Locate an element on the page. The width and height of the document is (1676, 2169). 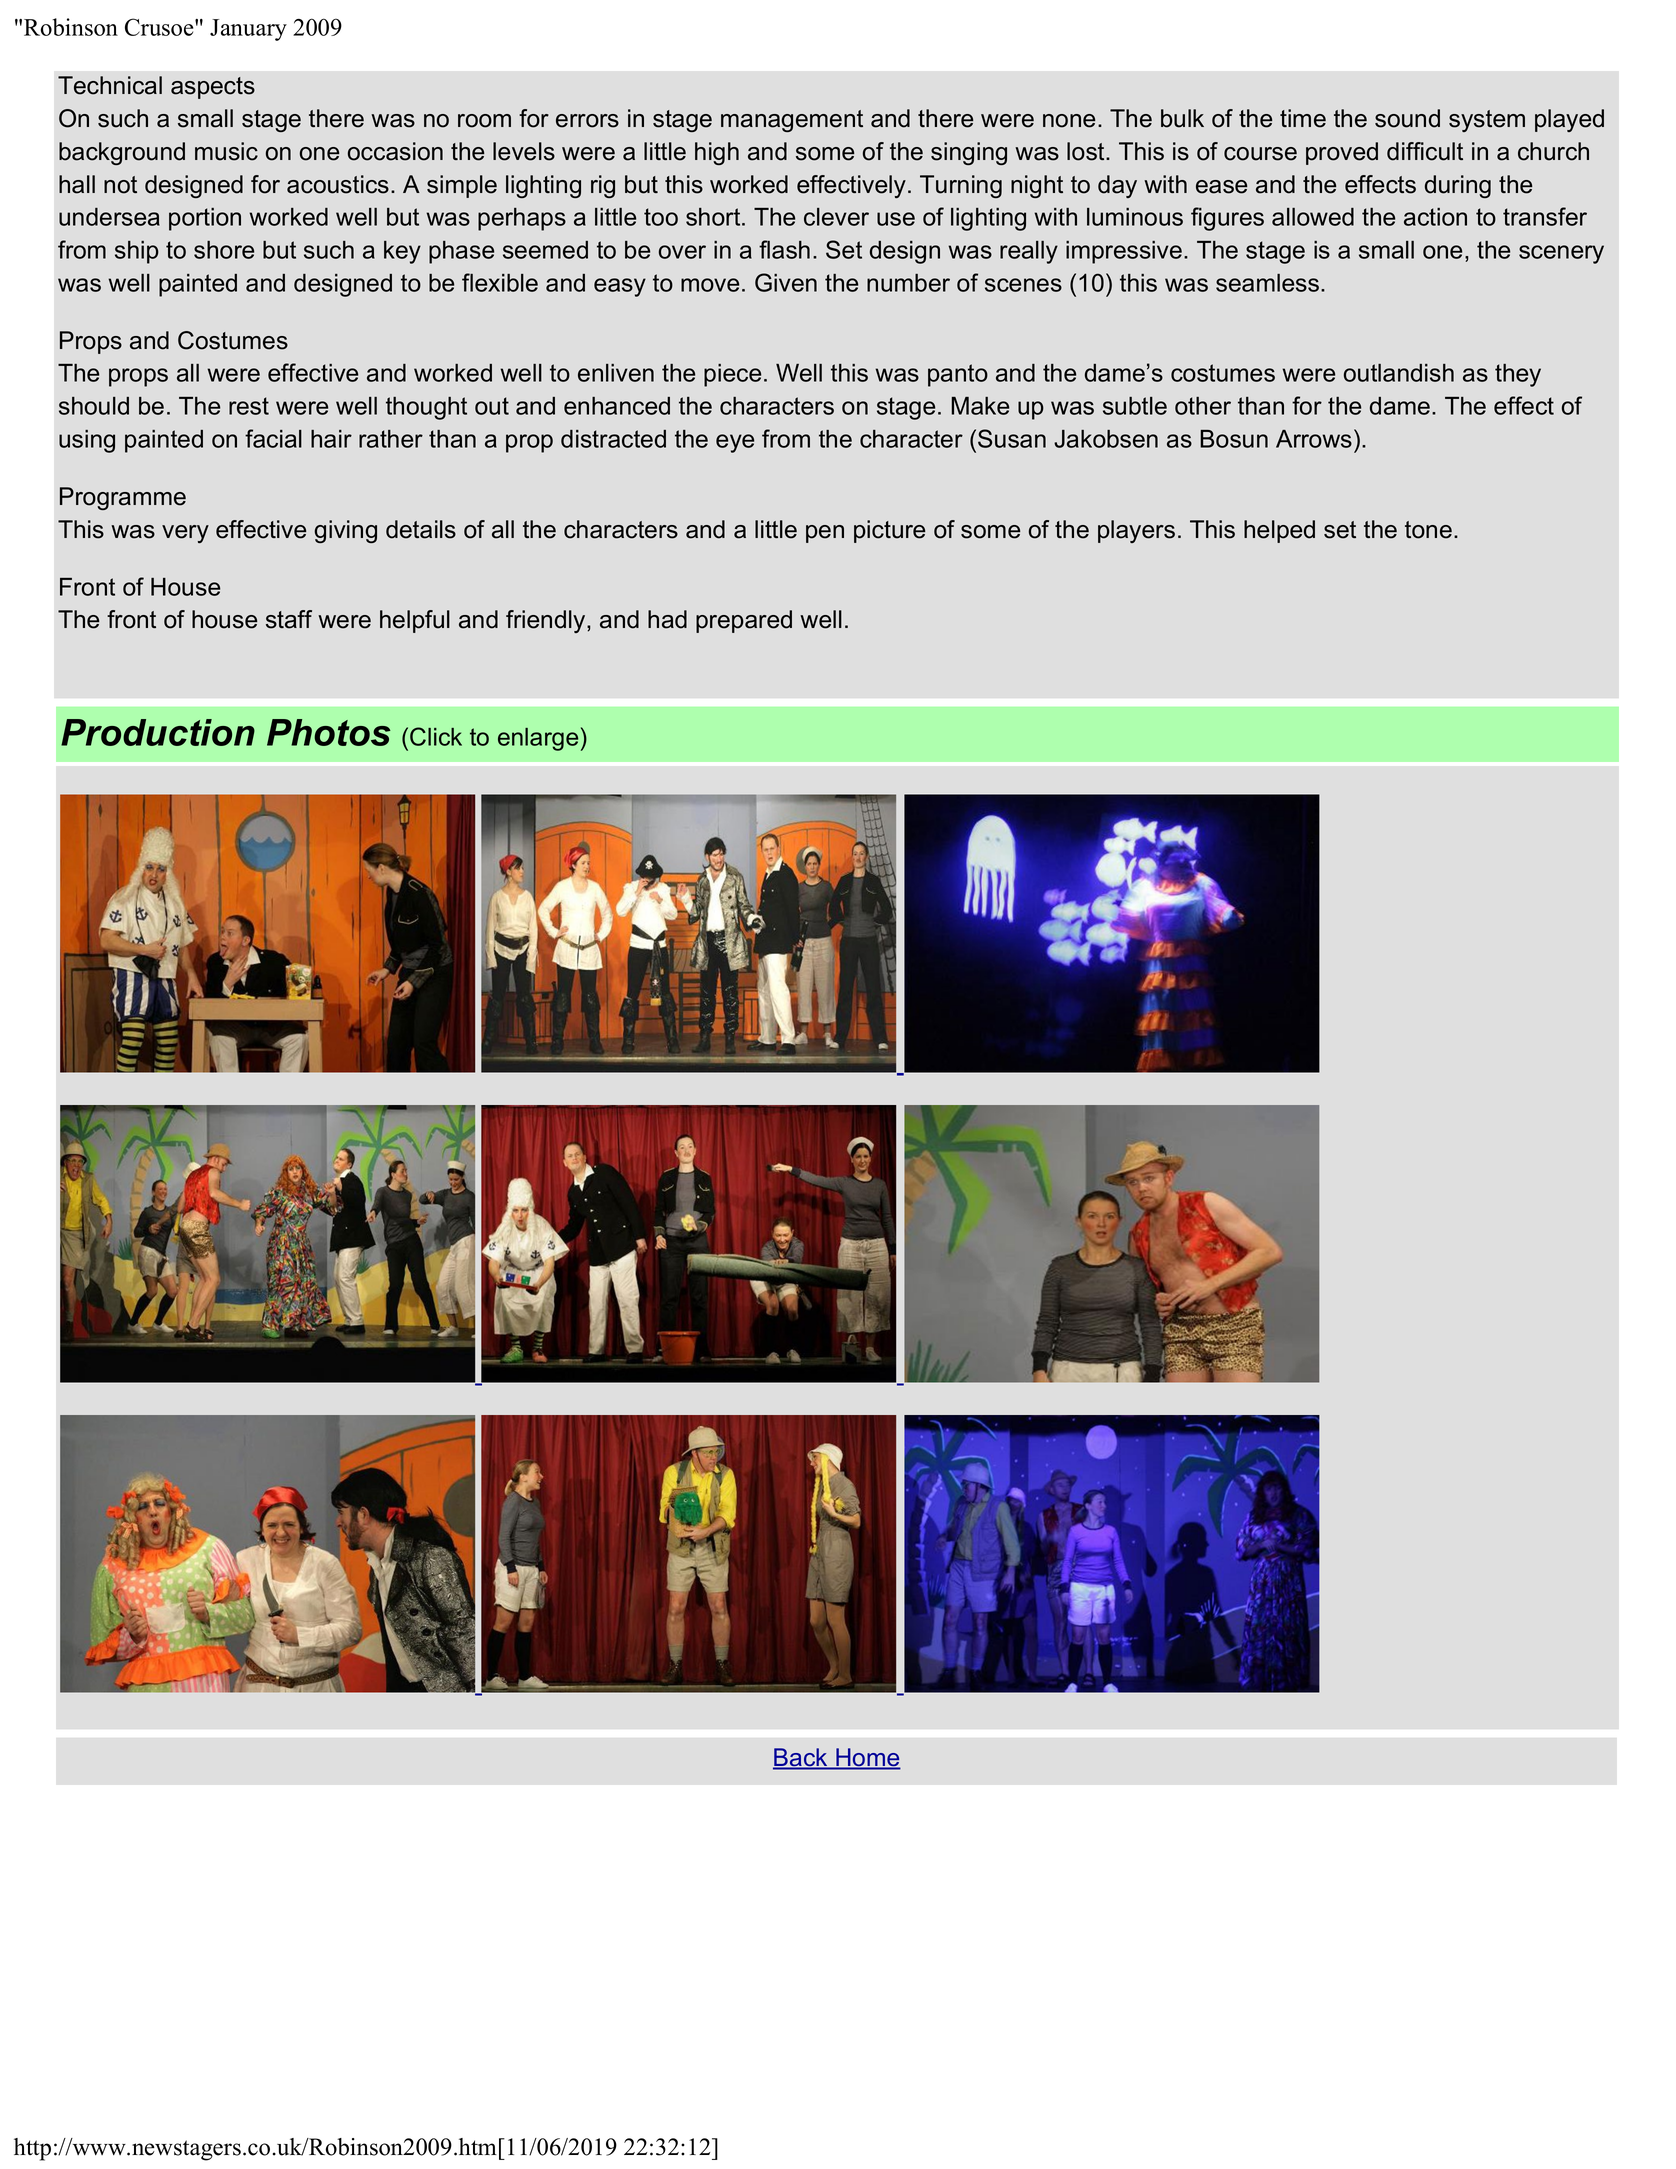
management is located at coordinates (792, 121).
